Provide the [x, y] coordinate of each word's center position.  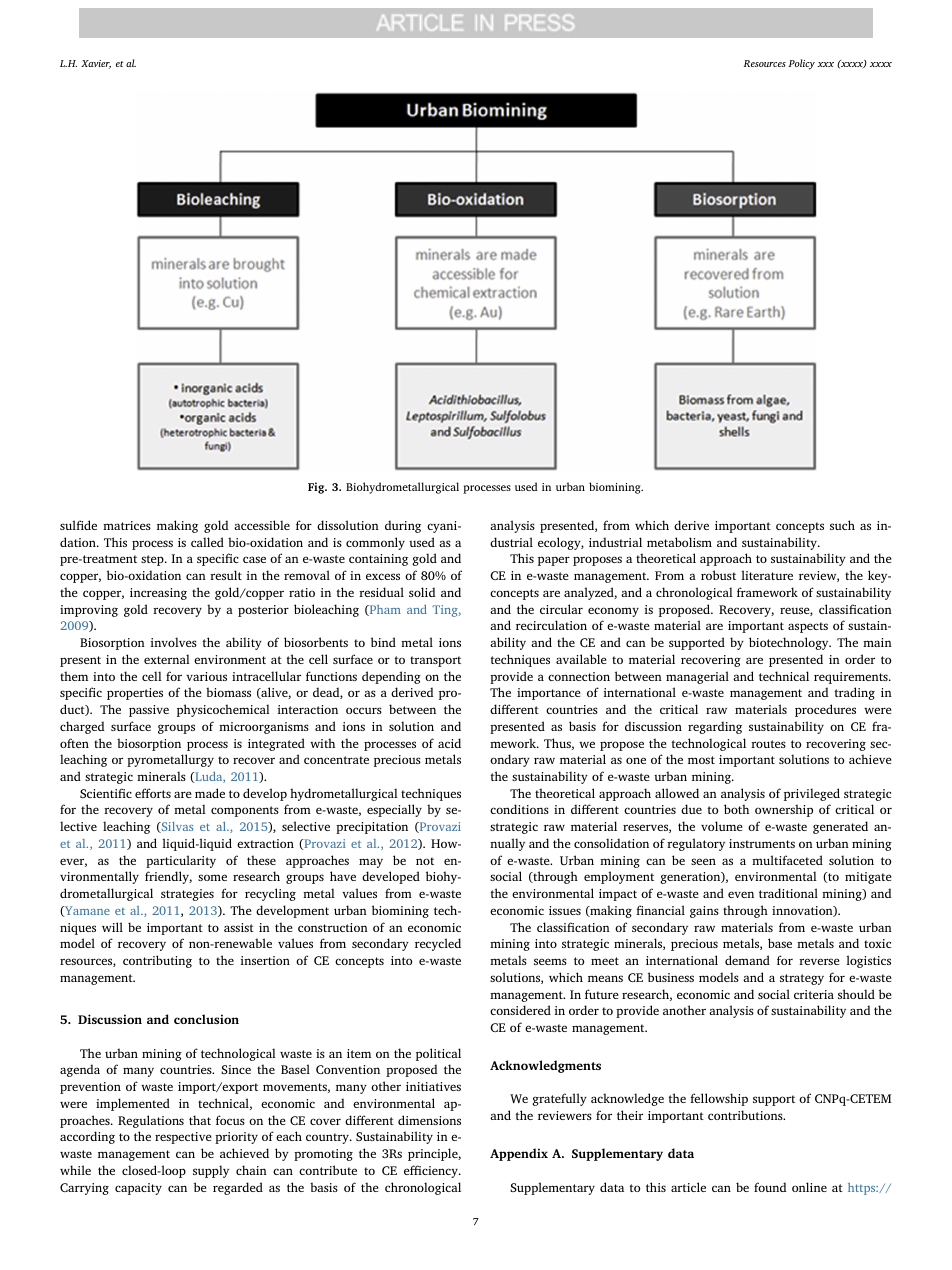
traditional [788, 893]
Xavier [96, 64]
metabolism [679, 542]
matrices [127, 525]
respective [183, 1138]
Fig [317, 488]
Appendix [519, 1154]
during [403, 526]
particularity [181, 861]
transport [435, 661]
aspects [808, 627]
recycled [438, 944]
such [842, 525]
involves [174, 642]
